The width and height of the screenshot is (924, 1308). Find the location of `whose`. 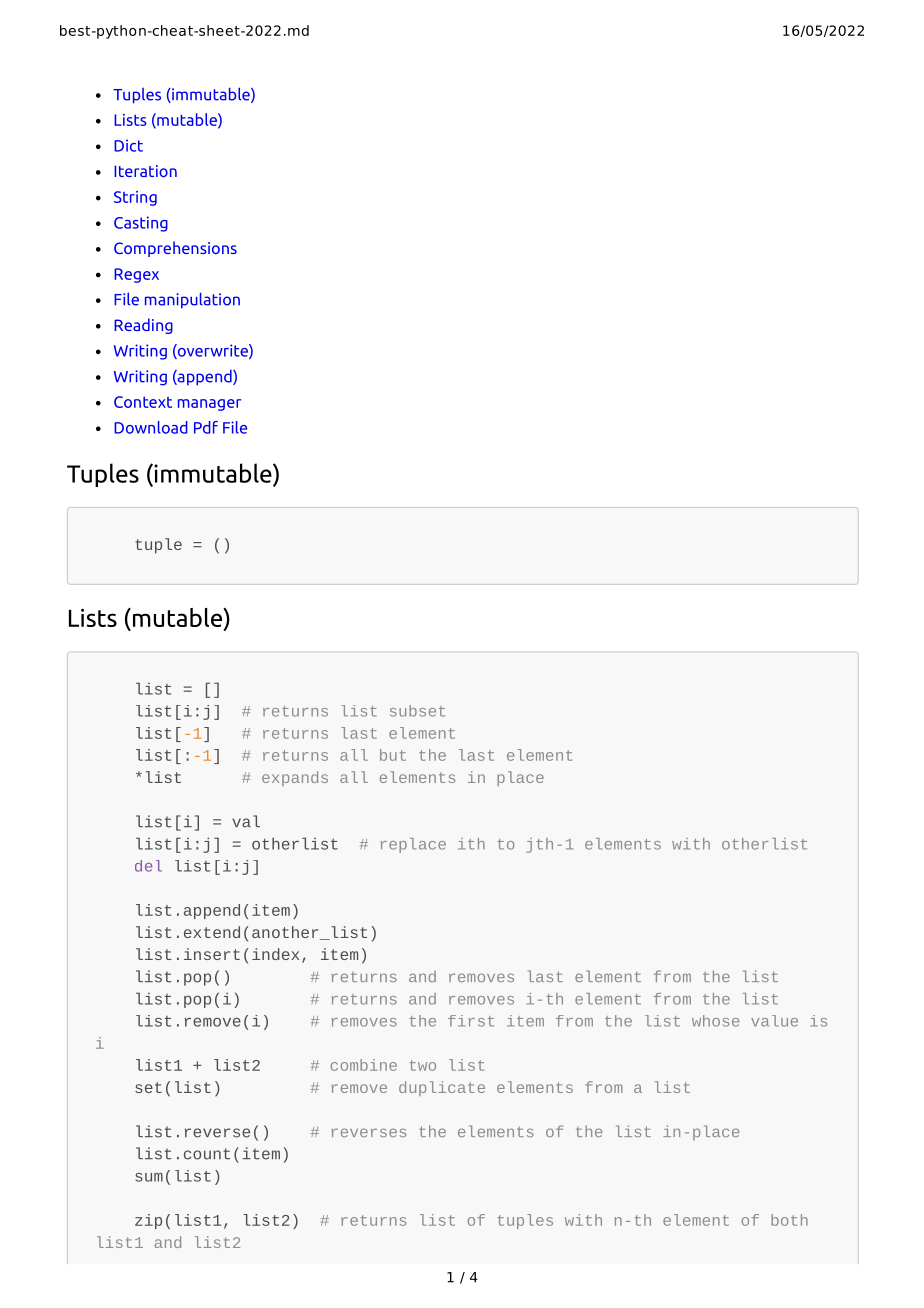

whose is located at coordinates (715, 1021).
